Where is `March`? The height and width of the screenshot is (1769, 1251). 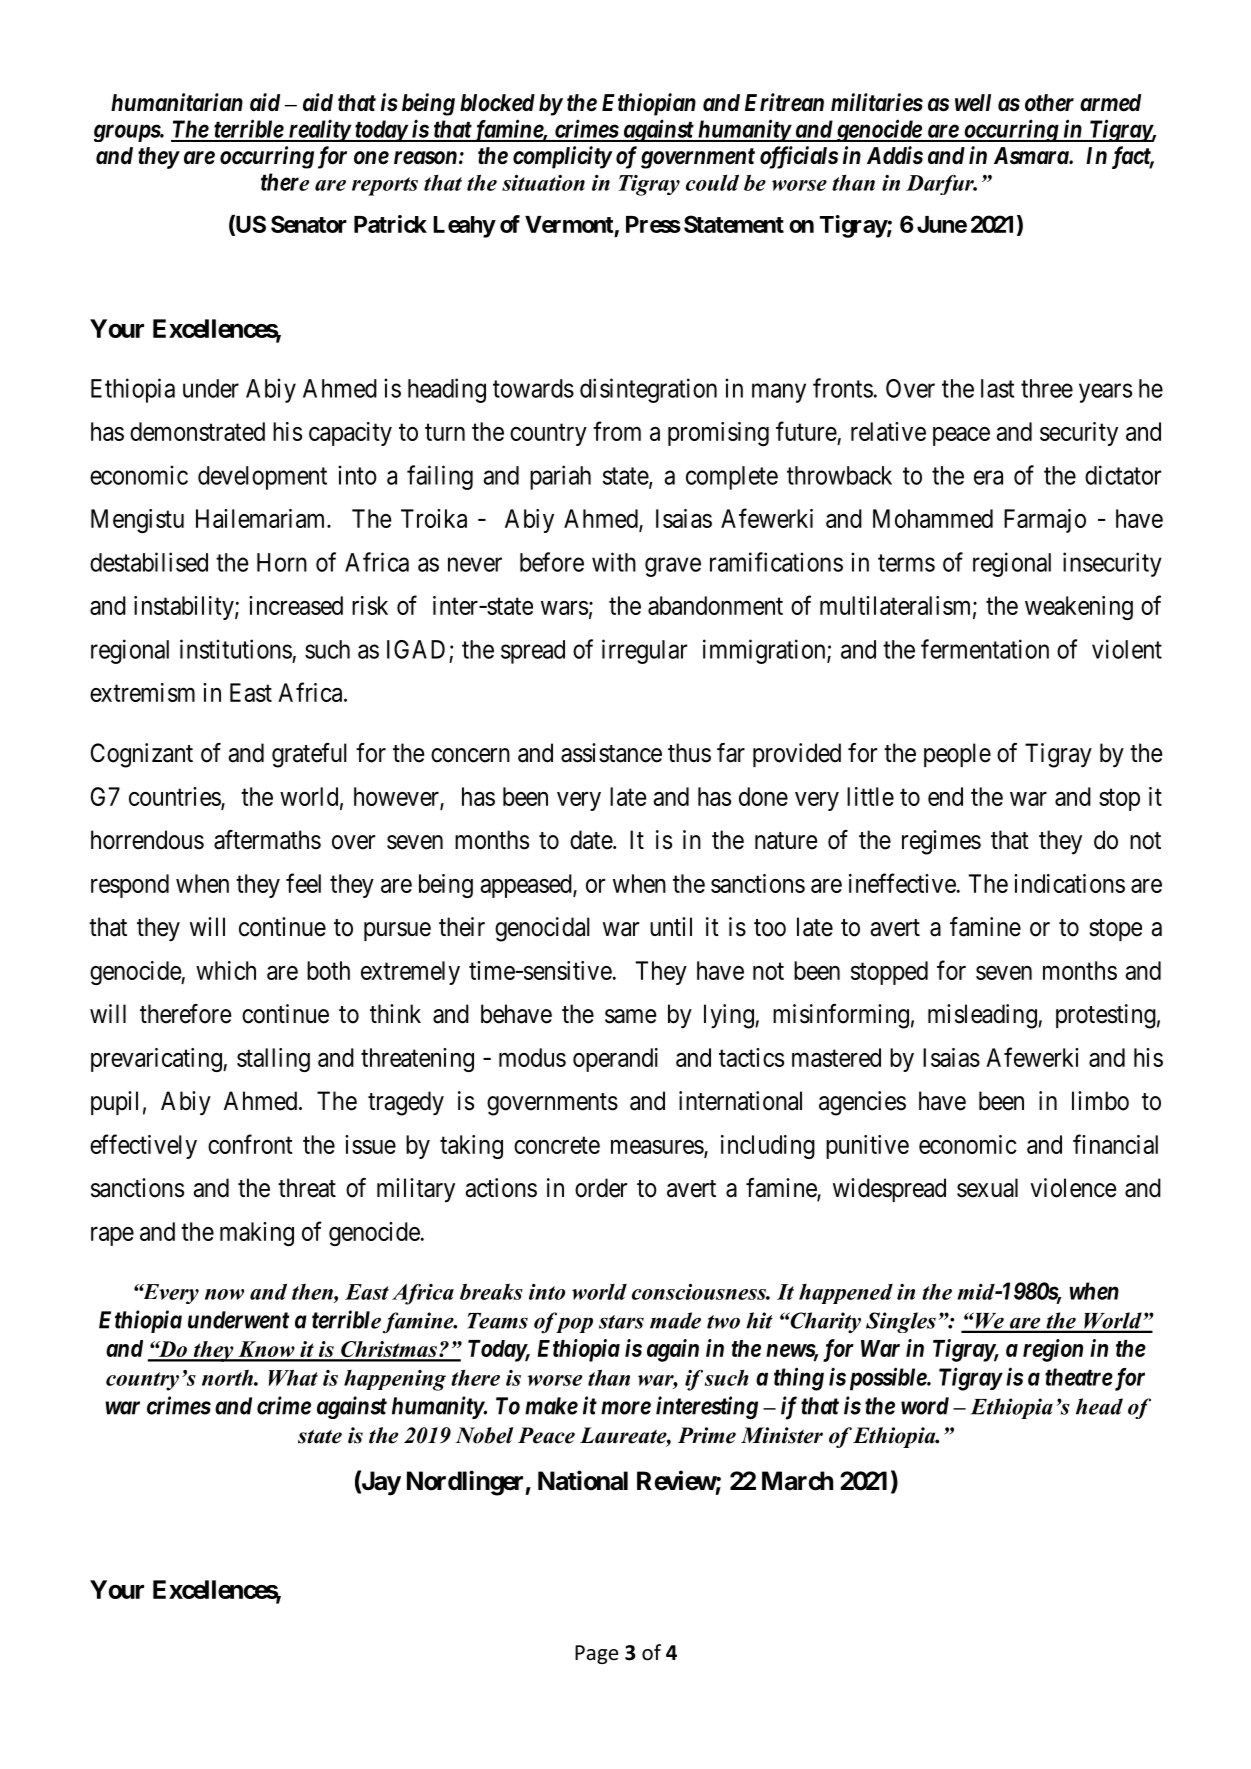
March is located at coordinates (797, 1481).
